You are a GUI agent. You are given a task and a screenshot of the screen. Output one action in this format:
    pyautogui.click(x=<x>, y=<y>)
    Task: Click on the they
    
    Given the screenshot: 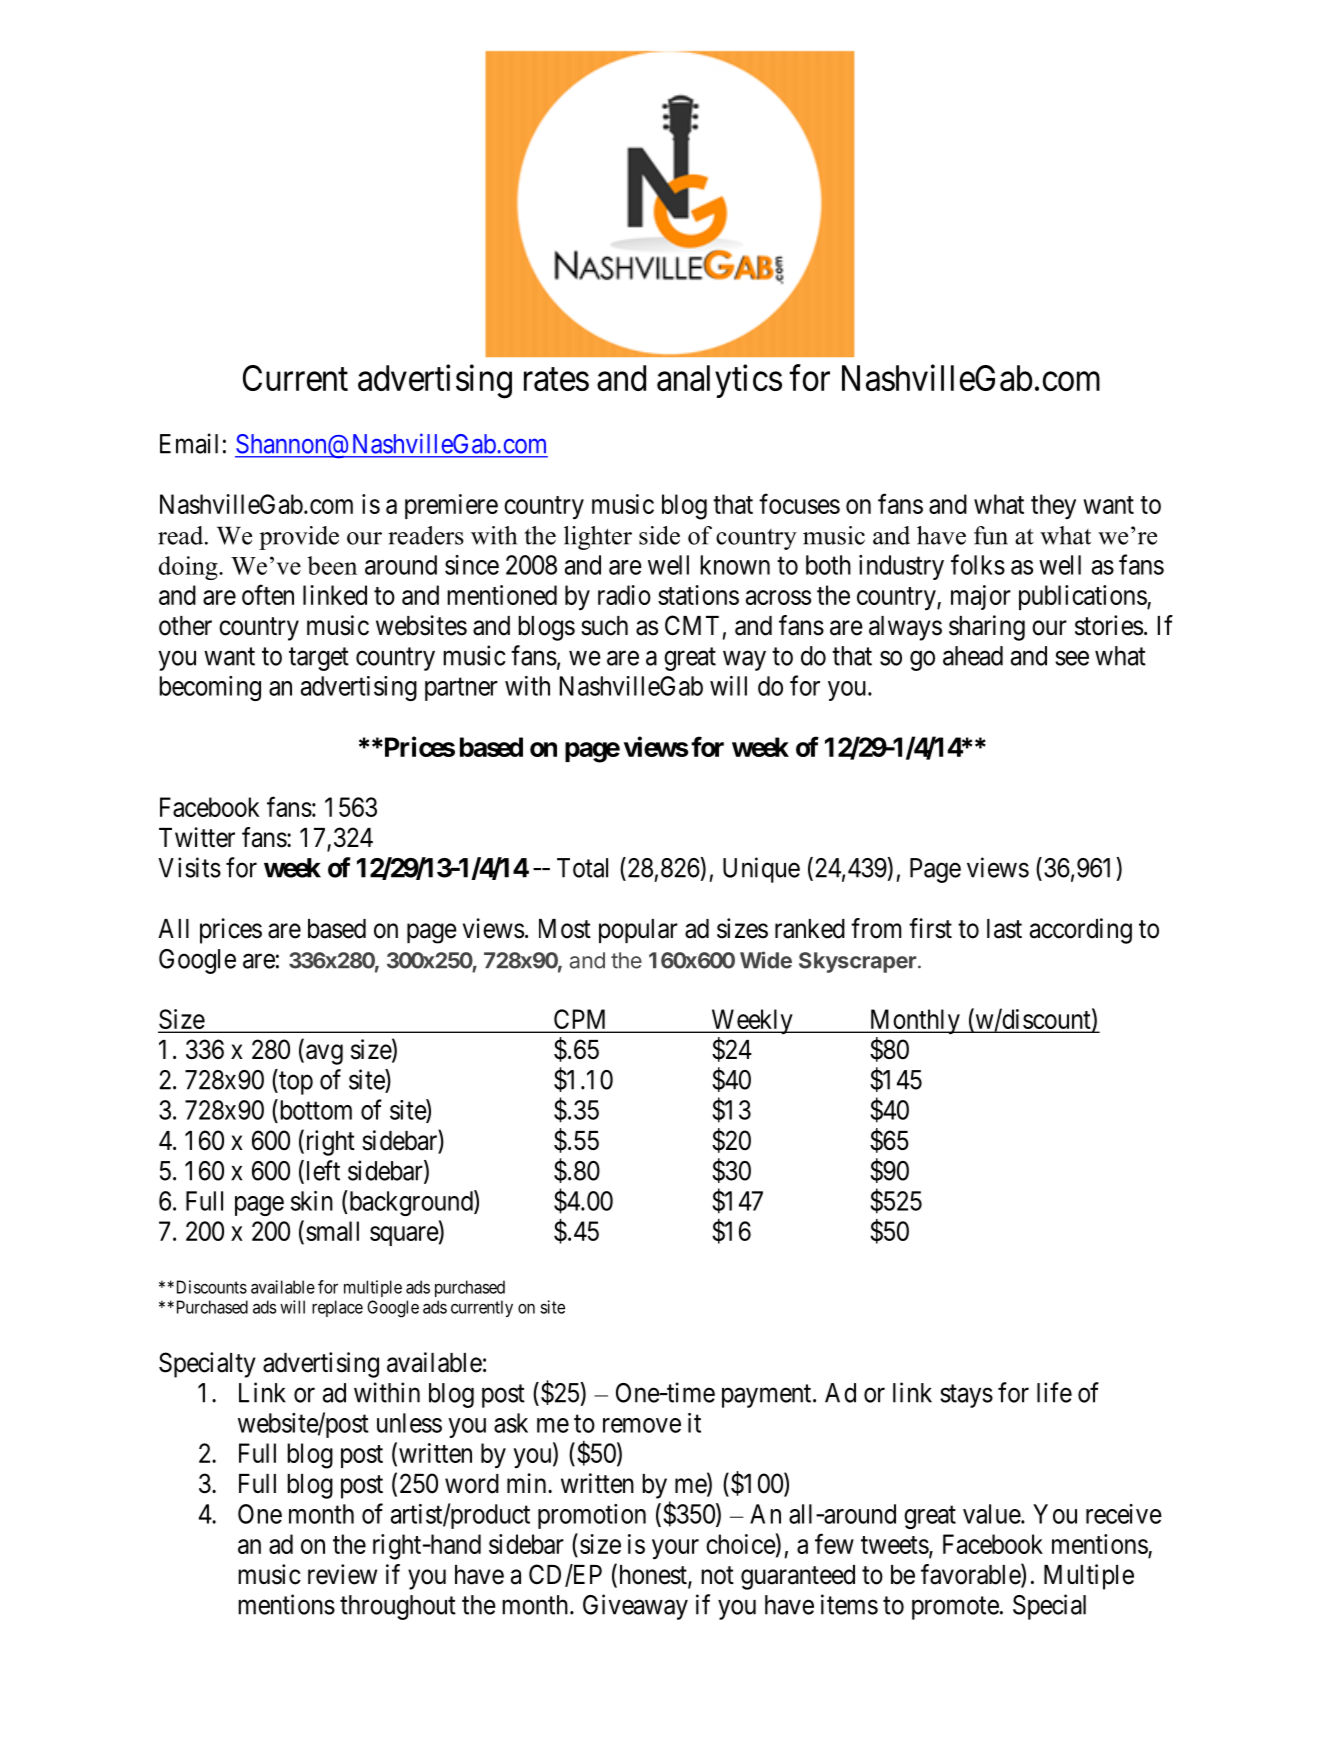 What is the action you would take?
    pyautogui.click(x=1053, y=506)
